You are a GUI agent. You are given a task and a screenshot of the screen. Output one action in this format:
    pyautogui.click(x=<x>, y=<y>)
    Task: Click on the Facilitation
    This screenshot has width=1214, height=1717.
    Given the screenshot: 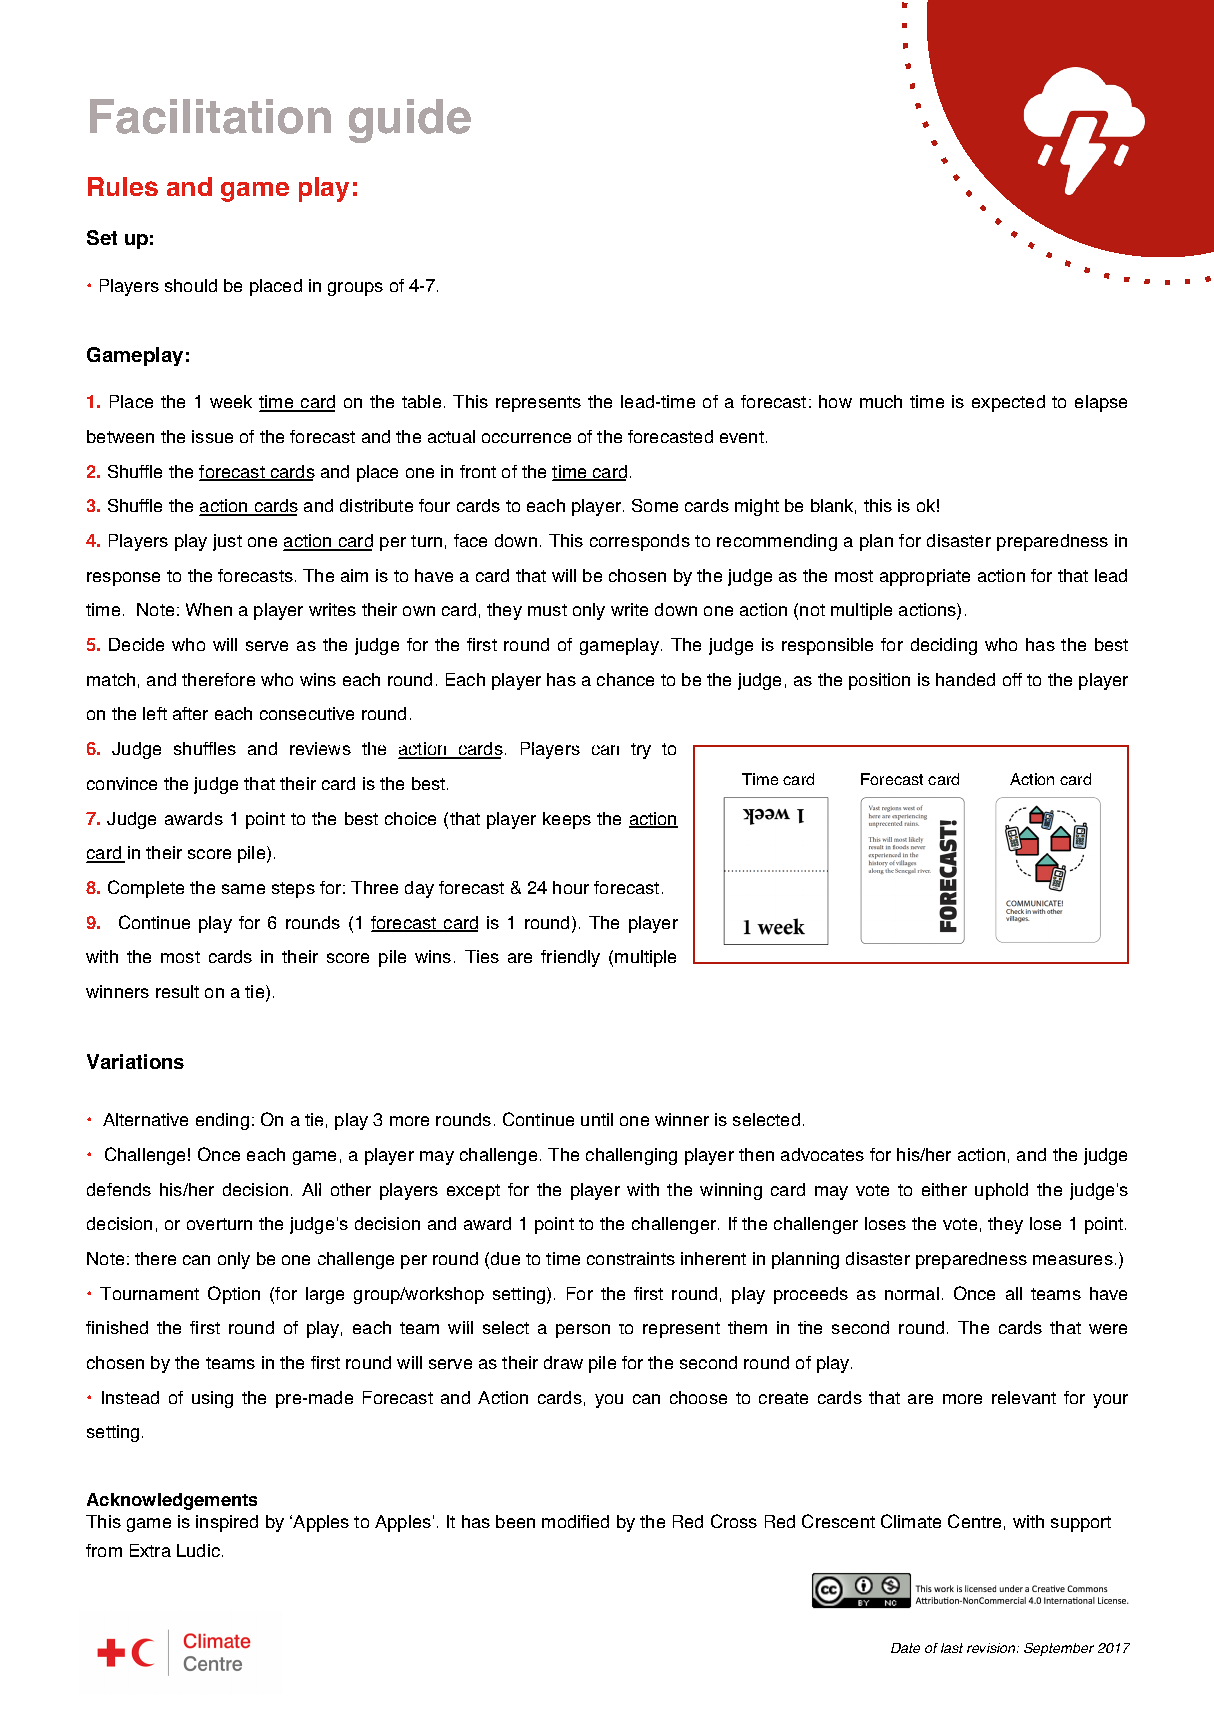 What is the action you would take?
    pyautogui.click(x=210, y=116)
